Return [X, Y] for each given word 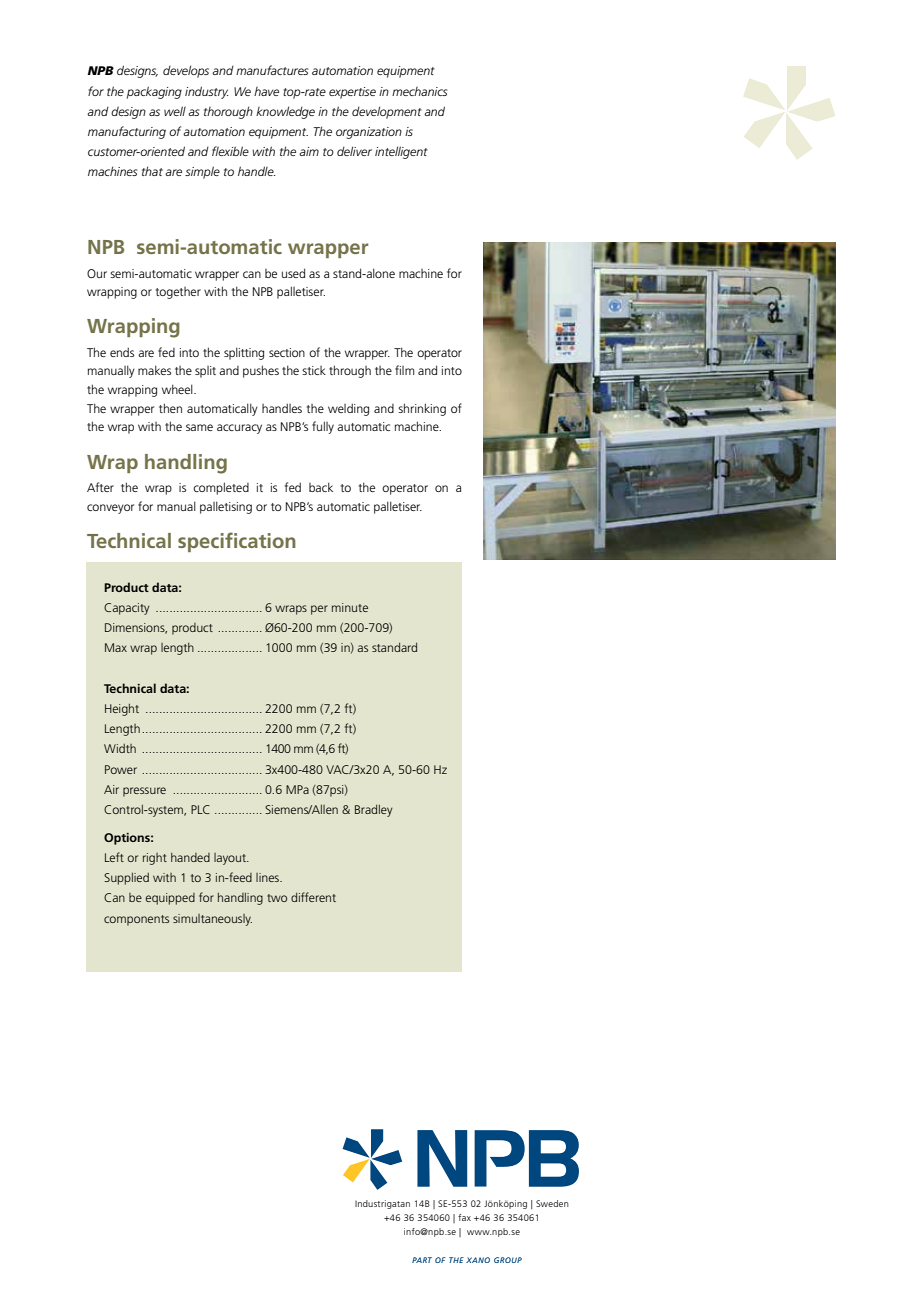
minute [350, 607]
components [136, 920]
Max [116, 647]
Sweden [552, 1203]
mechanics [420, 91]
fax [464, 1217]
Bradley [374, 810]
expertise [352, 93]
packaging [154, 92]
